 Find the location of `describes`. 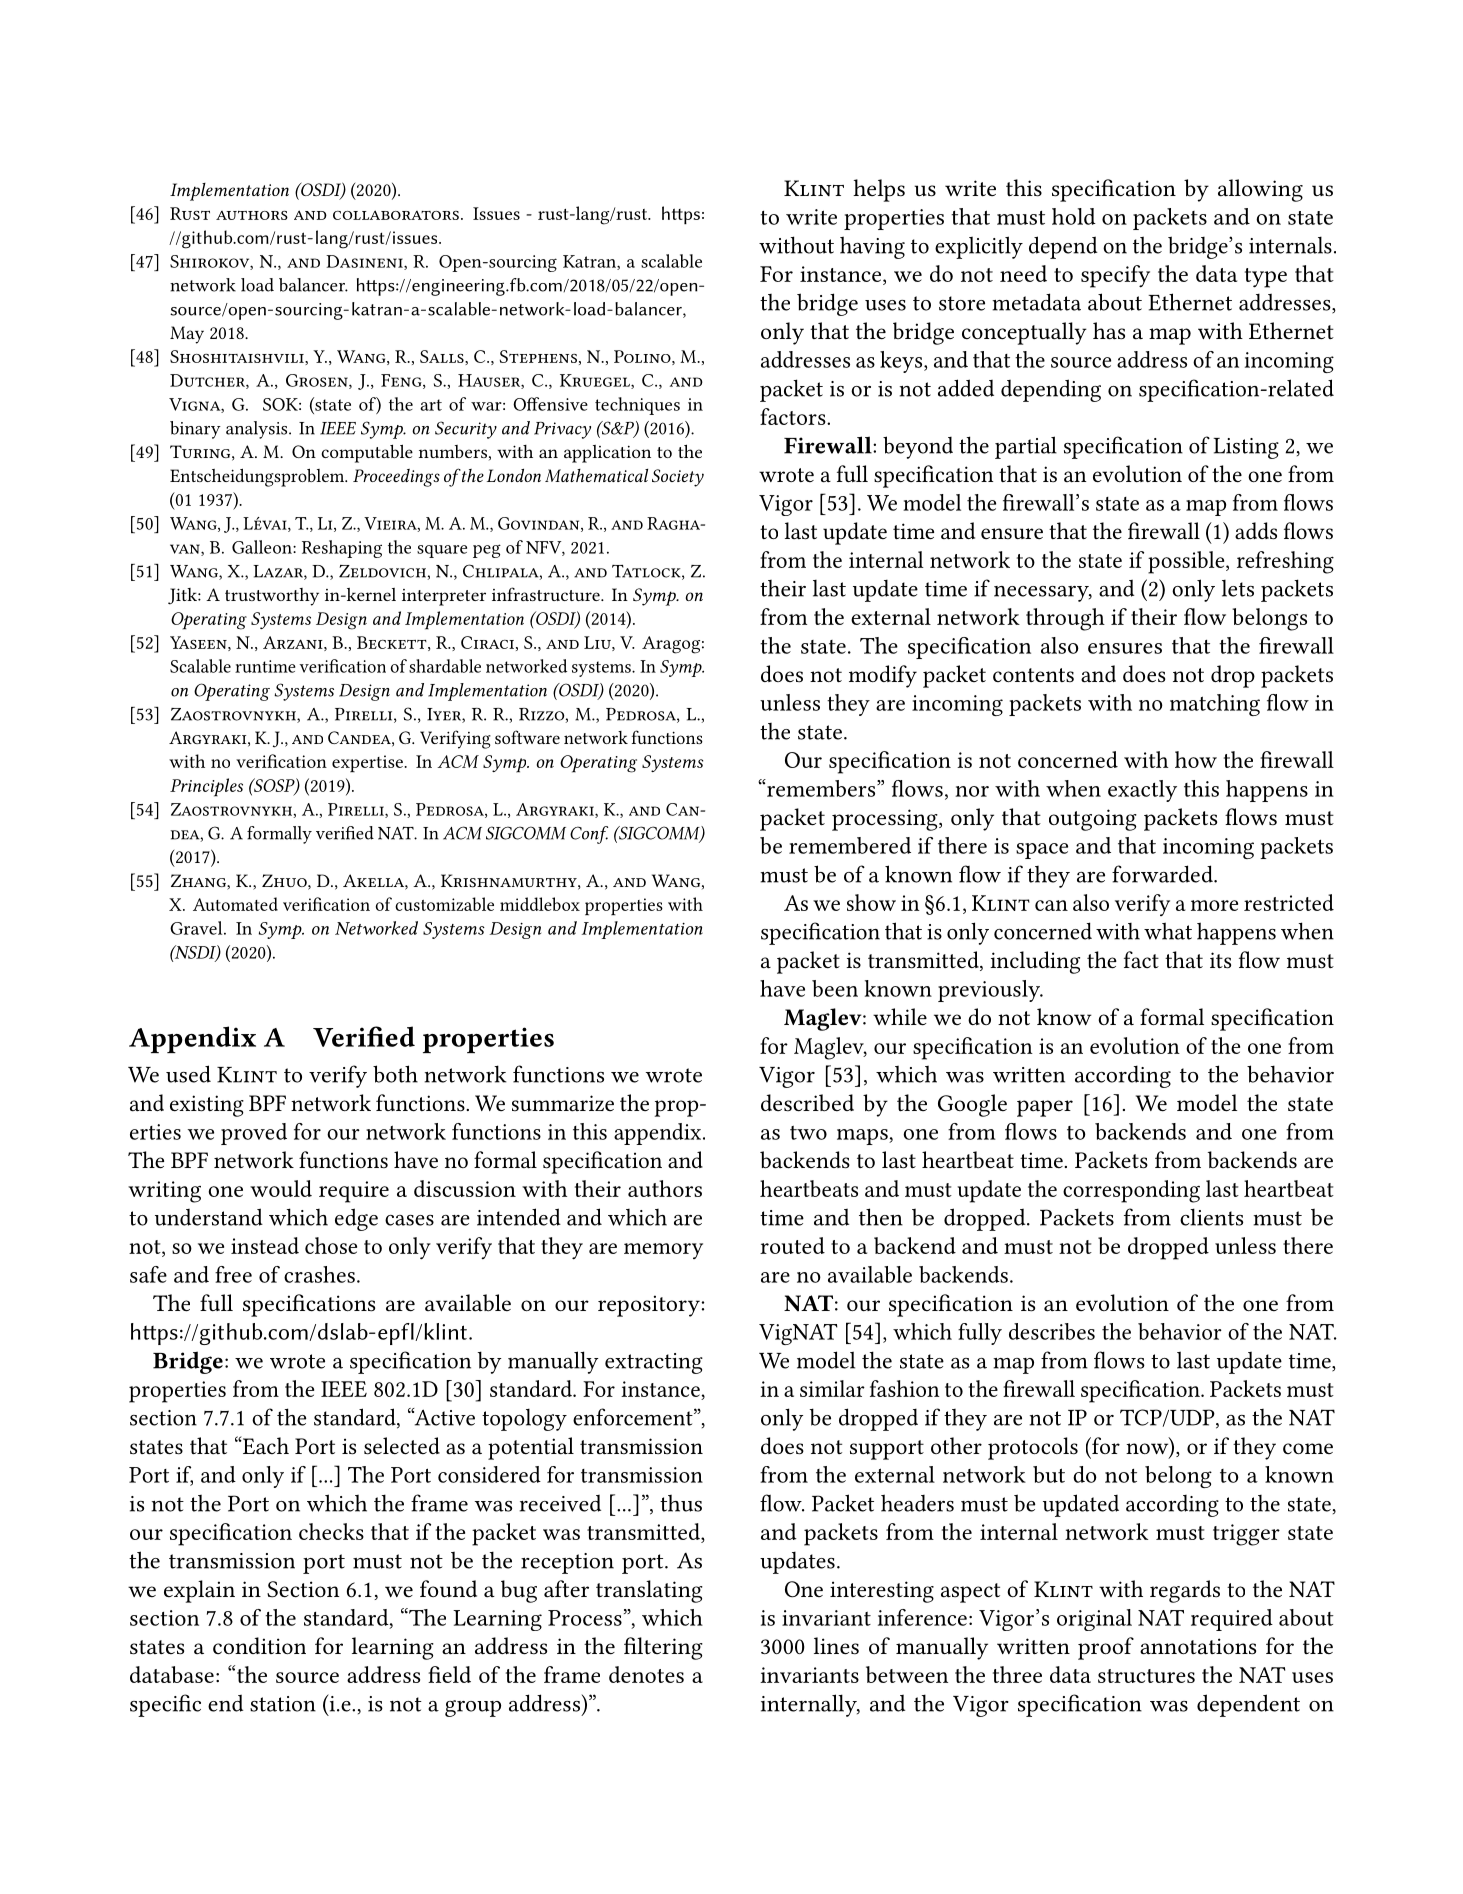

describes is located at coordinates (1052, 1331).
